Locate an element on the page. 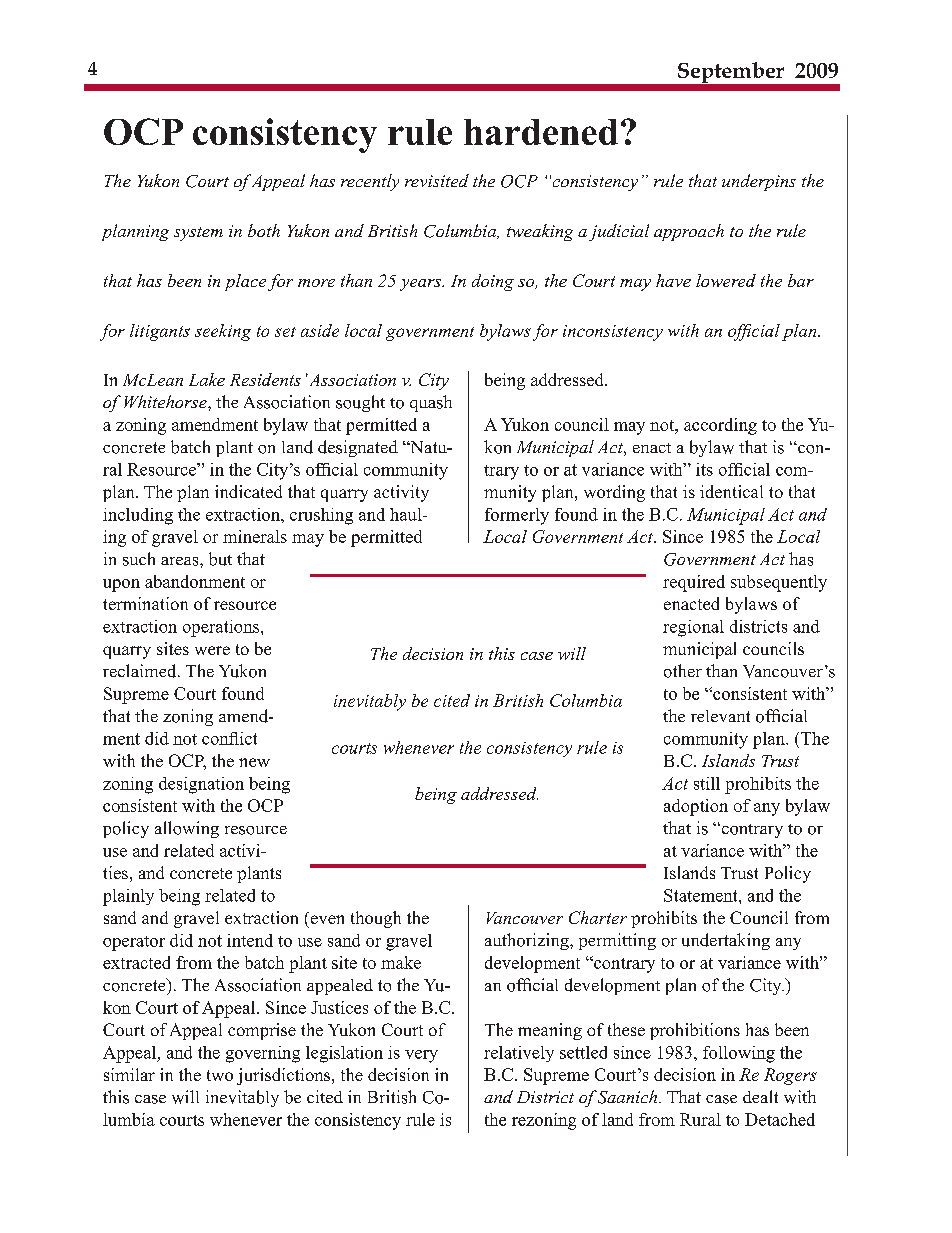 This page has width=952, height=1233. Lake is located at coordinates (207, 379).
